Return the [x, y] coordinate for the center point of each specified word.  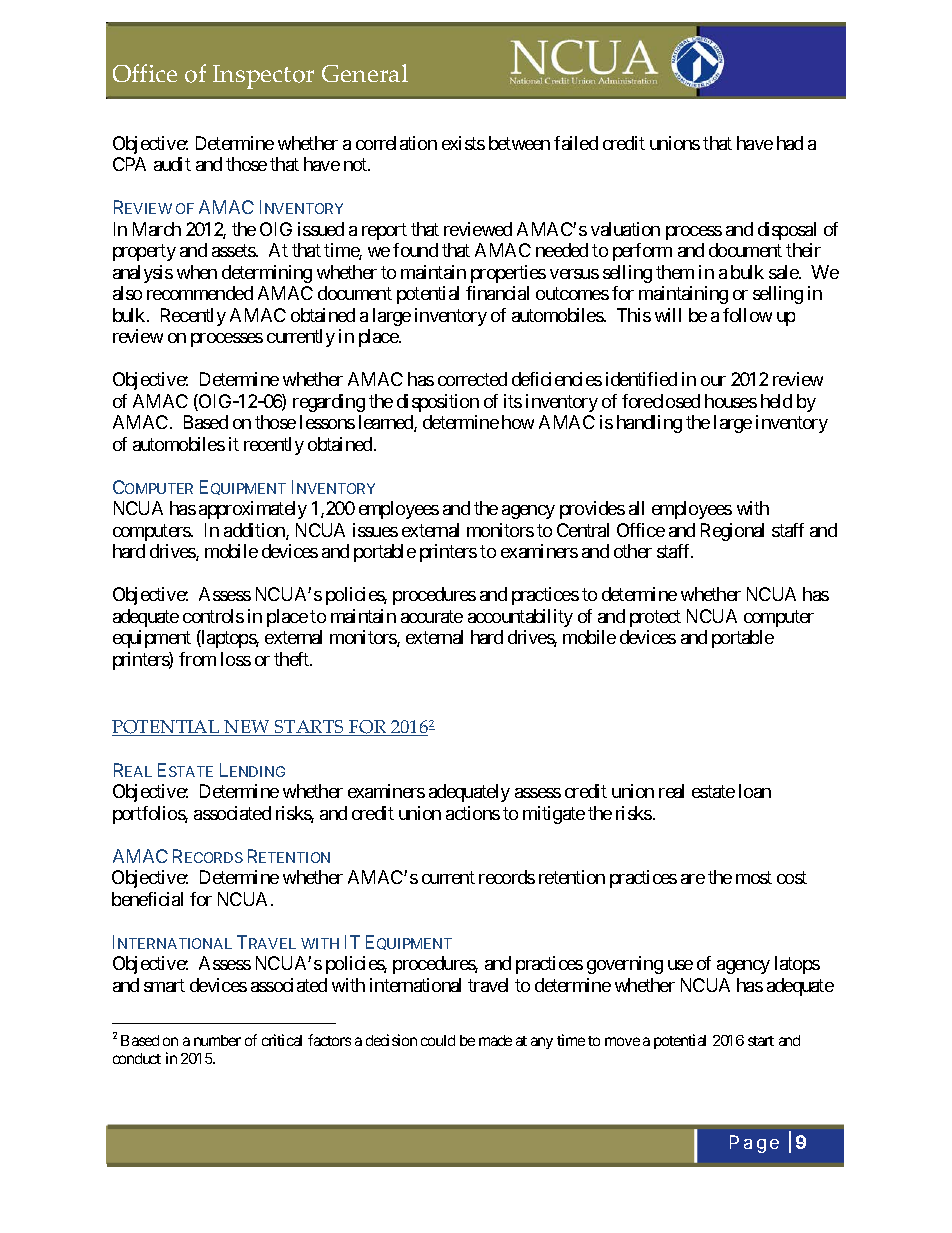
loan [755, 791]
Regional [732, 532]
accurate [432, 616]
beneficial [147, 899]
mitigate [554, 815]
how [518, 422]
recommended [200, 293]
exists [463, 143]
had [790, 143]
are [693, 879]
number [217, 1040]
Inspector [263, 77]
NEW [247, 728]
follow [747, 315]
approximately [253, 510]
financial [497, 293]
